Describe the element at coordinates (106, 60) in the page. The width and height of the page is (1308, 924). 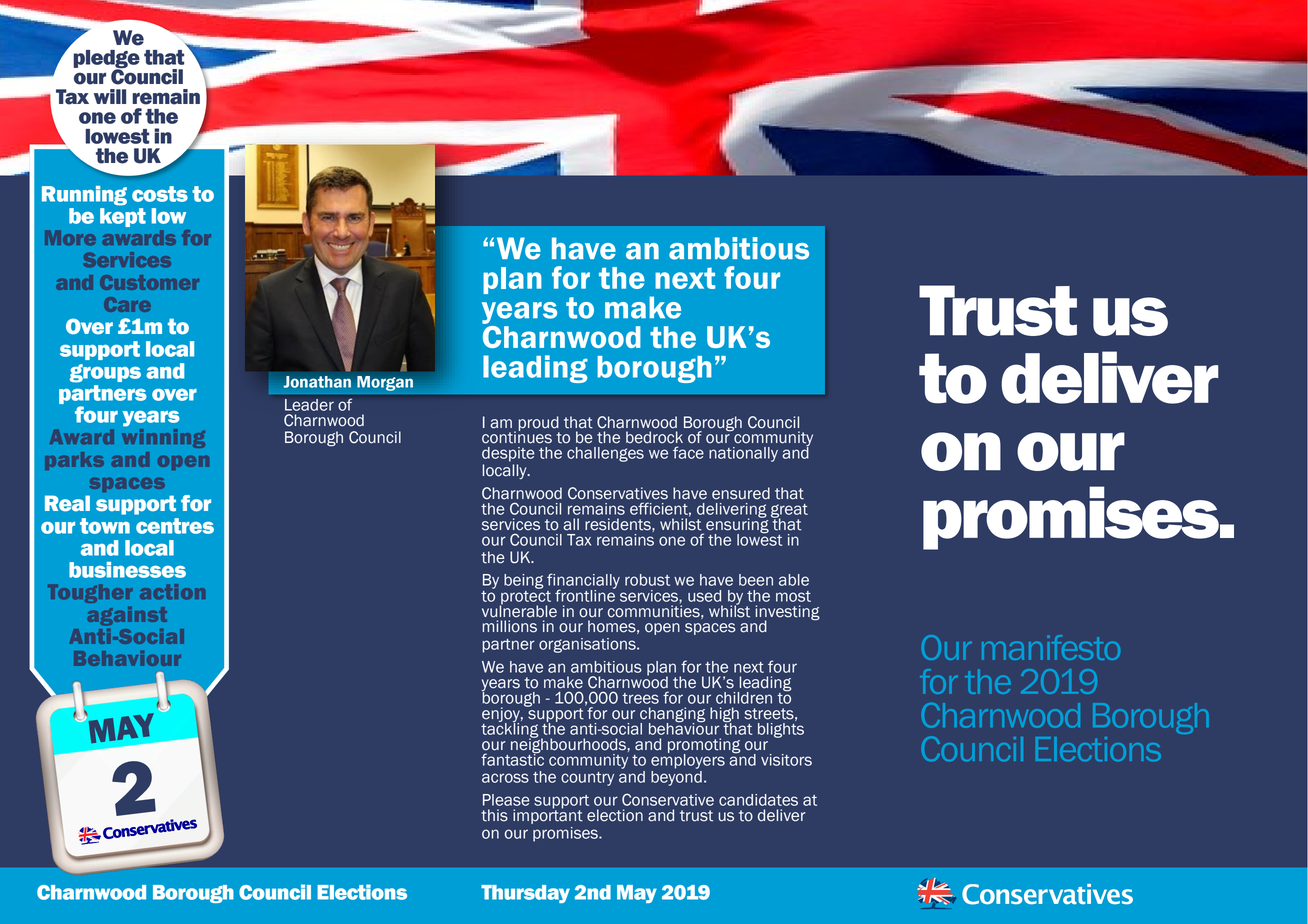
I see `pledge` at that location.
